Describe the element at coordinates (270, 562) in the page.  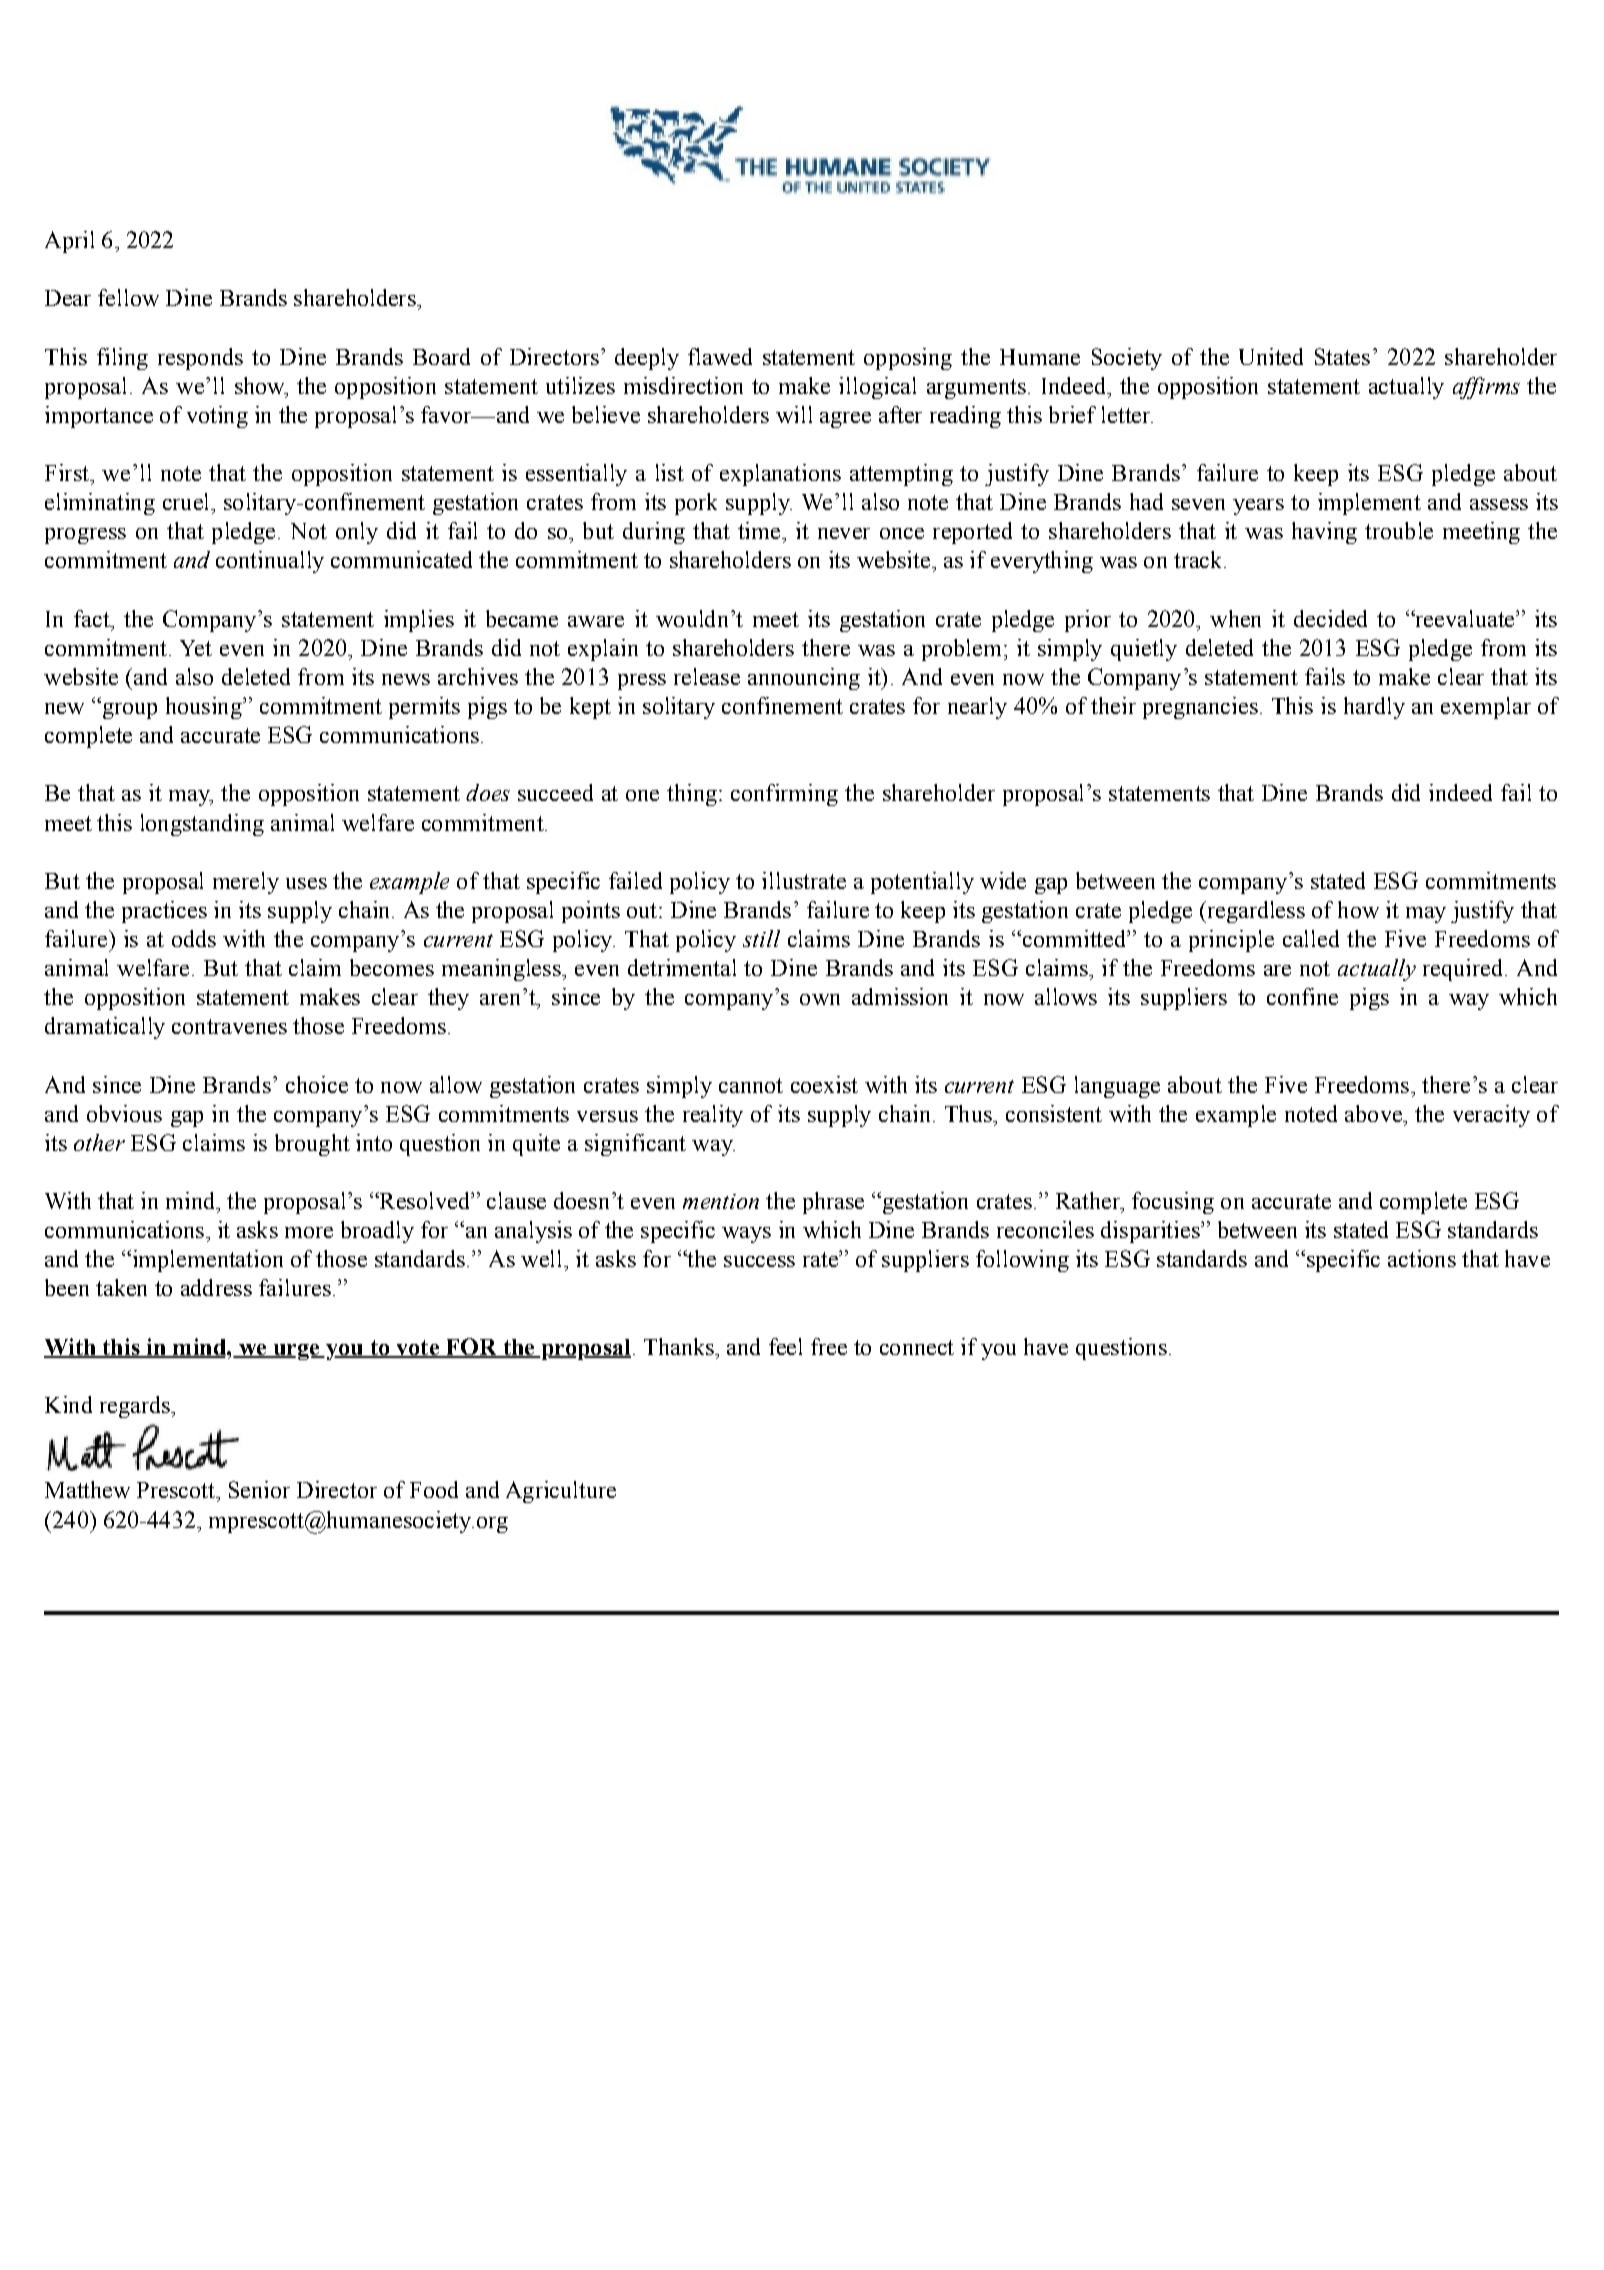
I see `continually` at that location.
